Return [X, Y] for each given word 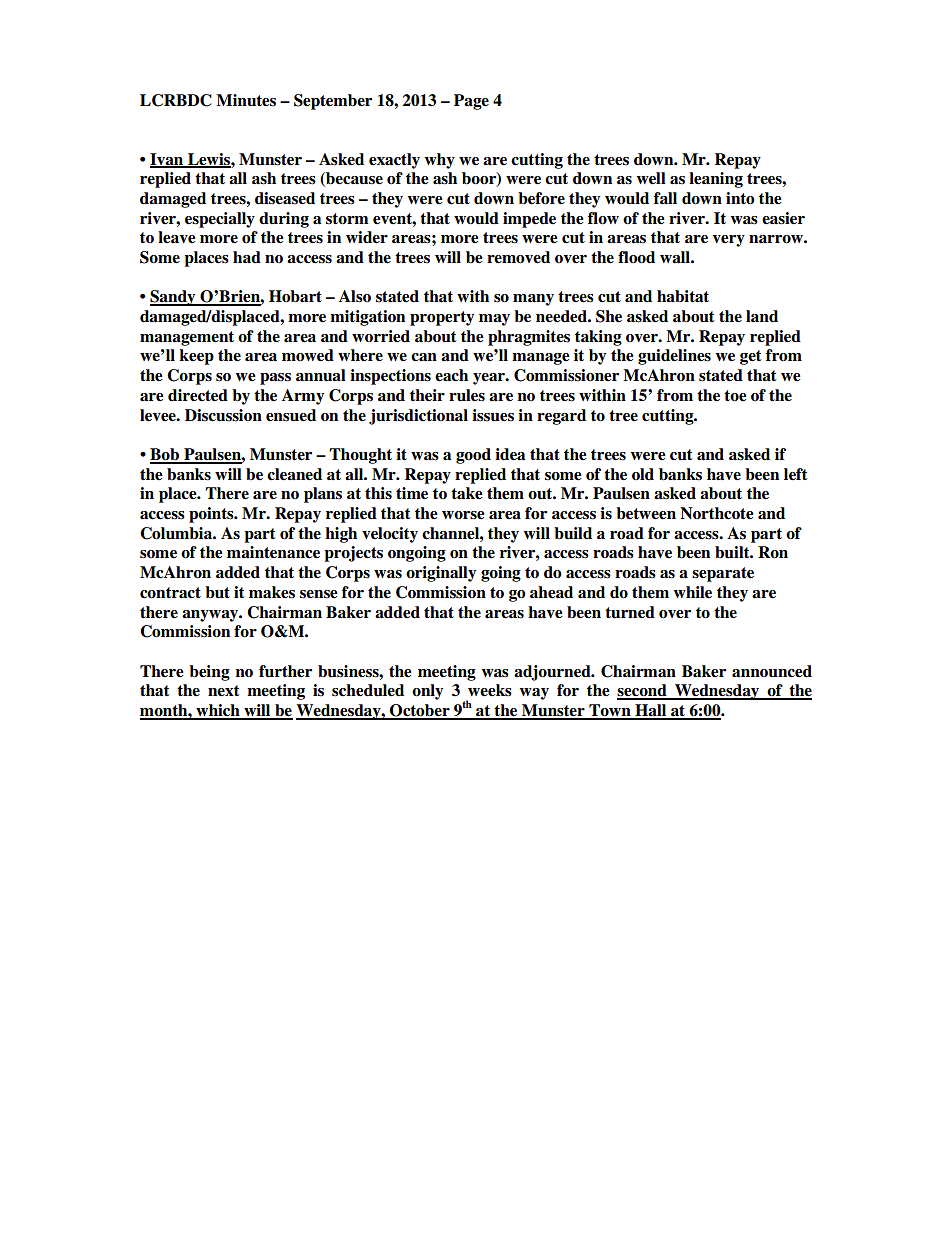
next [224, 691]
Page [471, 102]
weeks [490, 690]
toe [735, 396]
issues [493, 415]
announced [772, 671]
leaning [716, 180]
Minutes [246, 100]
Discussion [223, 415]
